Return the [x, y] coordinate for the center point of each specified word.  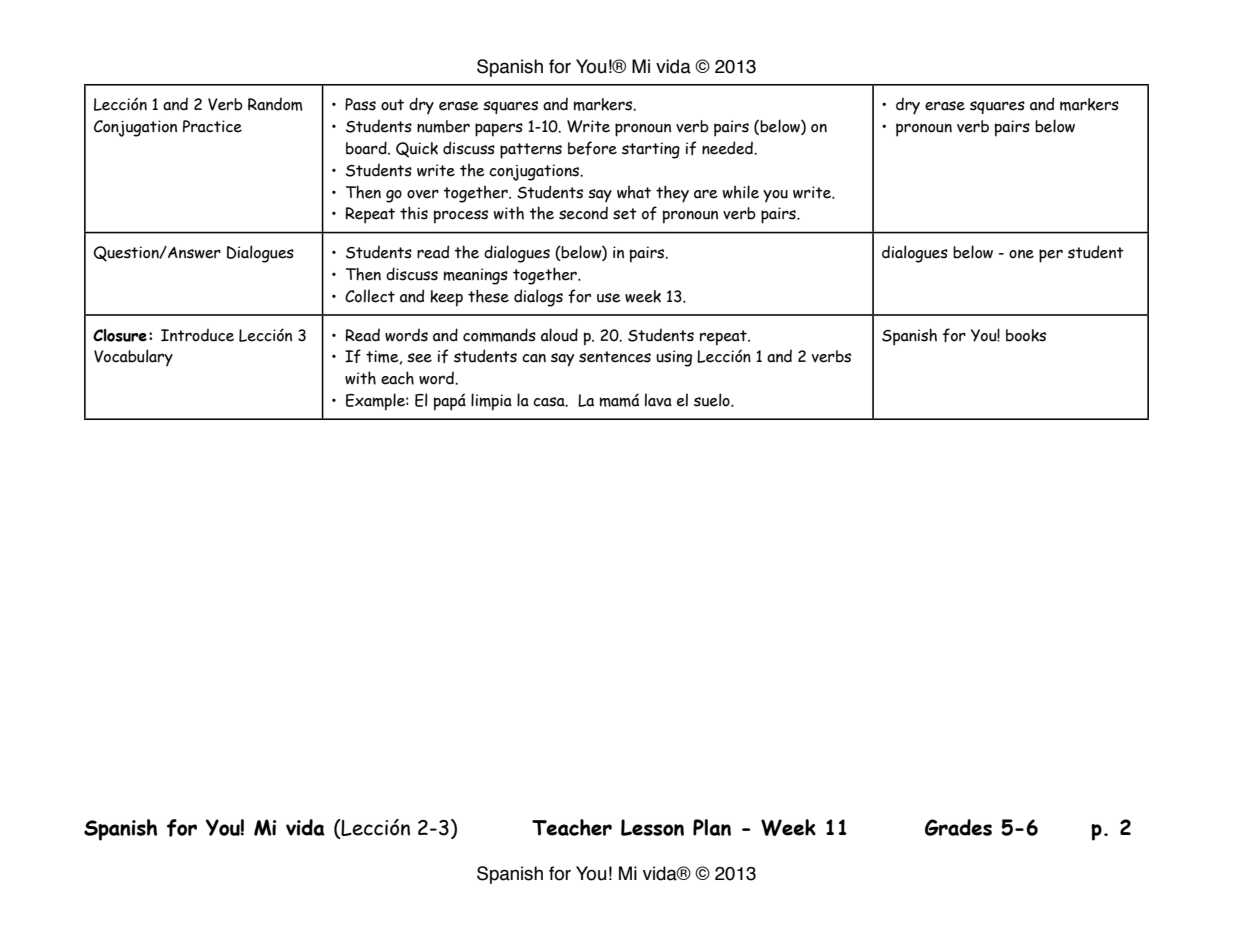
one [1021, 254]
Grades [958, 827]
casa [550, 402]
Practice [212, 126]
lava [658, 400]
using [674, 358]
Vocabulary [133, 357]
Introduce [197, 335]
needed [728, 148]
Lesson [652, 827]
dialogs [538, 298]
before [592, 148]
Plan [712, 827]
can [534, 358]
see [419, 358]
